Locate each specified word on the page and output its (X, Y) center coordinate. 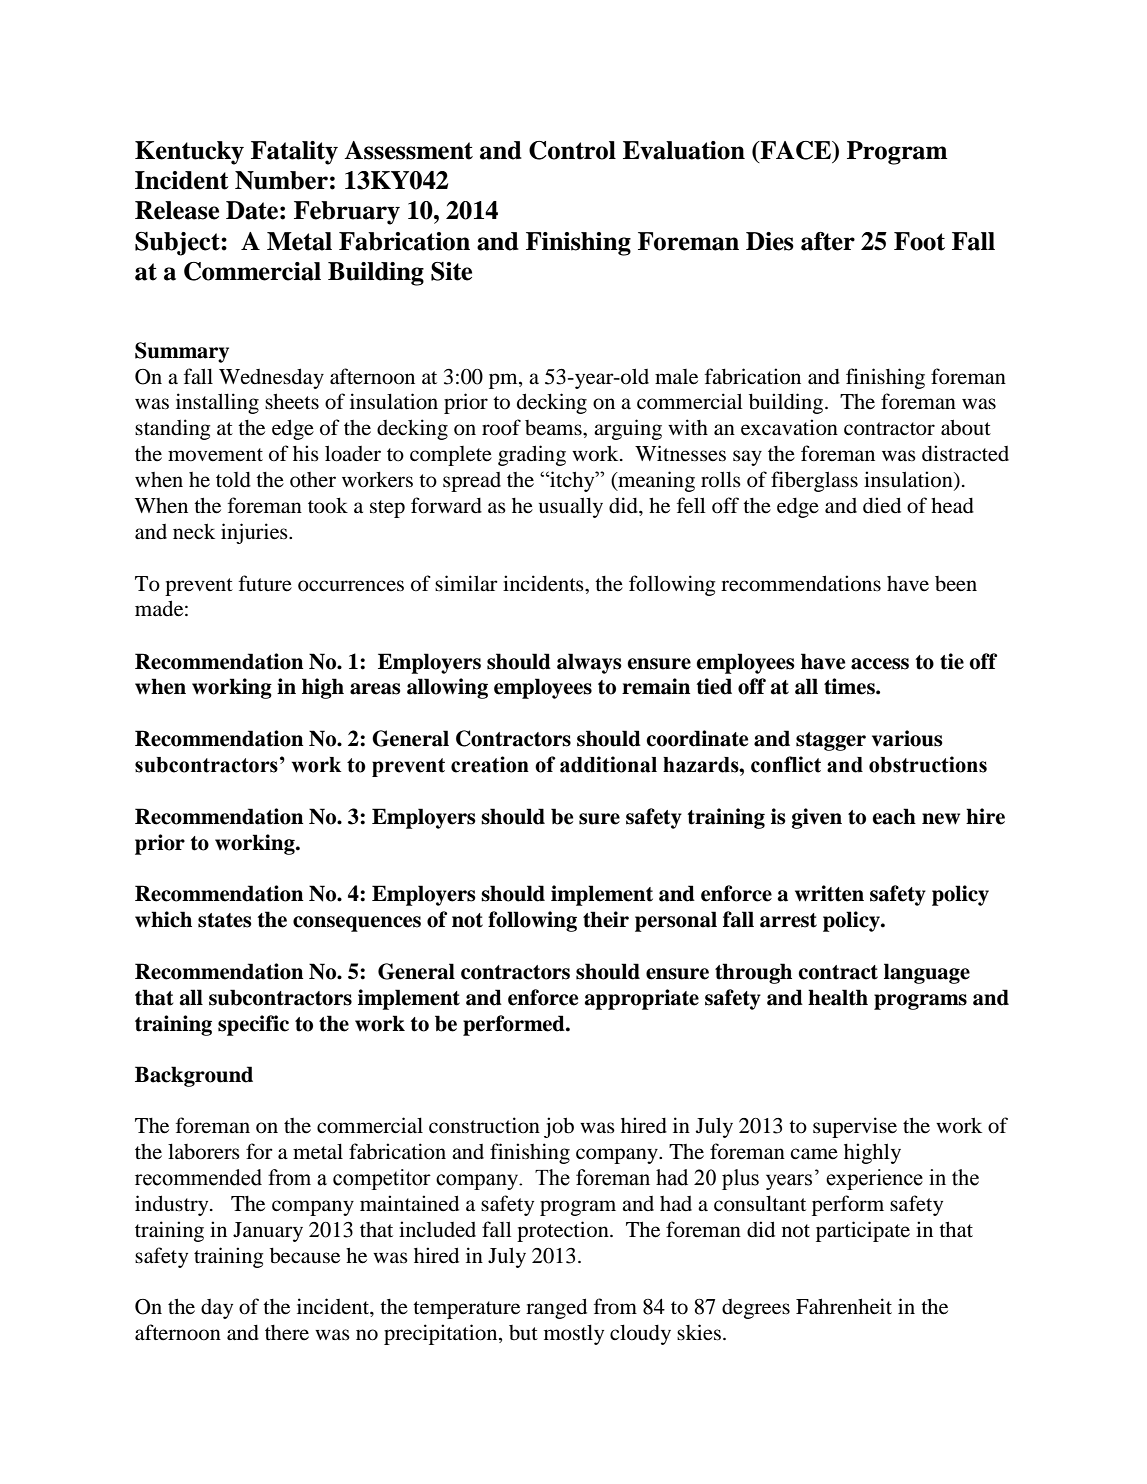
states (225, 920)
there (287, 1333)
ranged (556, 1308)
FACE (795, 150)
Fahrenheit (844, 1306)
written (829, 893)
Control (572, 150)
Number (281, 180)
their (606, 919)
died (882, 505)
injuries (255, 533)
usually (571, 507)
